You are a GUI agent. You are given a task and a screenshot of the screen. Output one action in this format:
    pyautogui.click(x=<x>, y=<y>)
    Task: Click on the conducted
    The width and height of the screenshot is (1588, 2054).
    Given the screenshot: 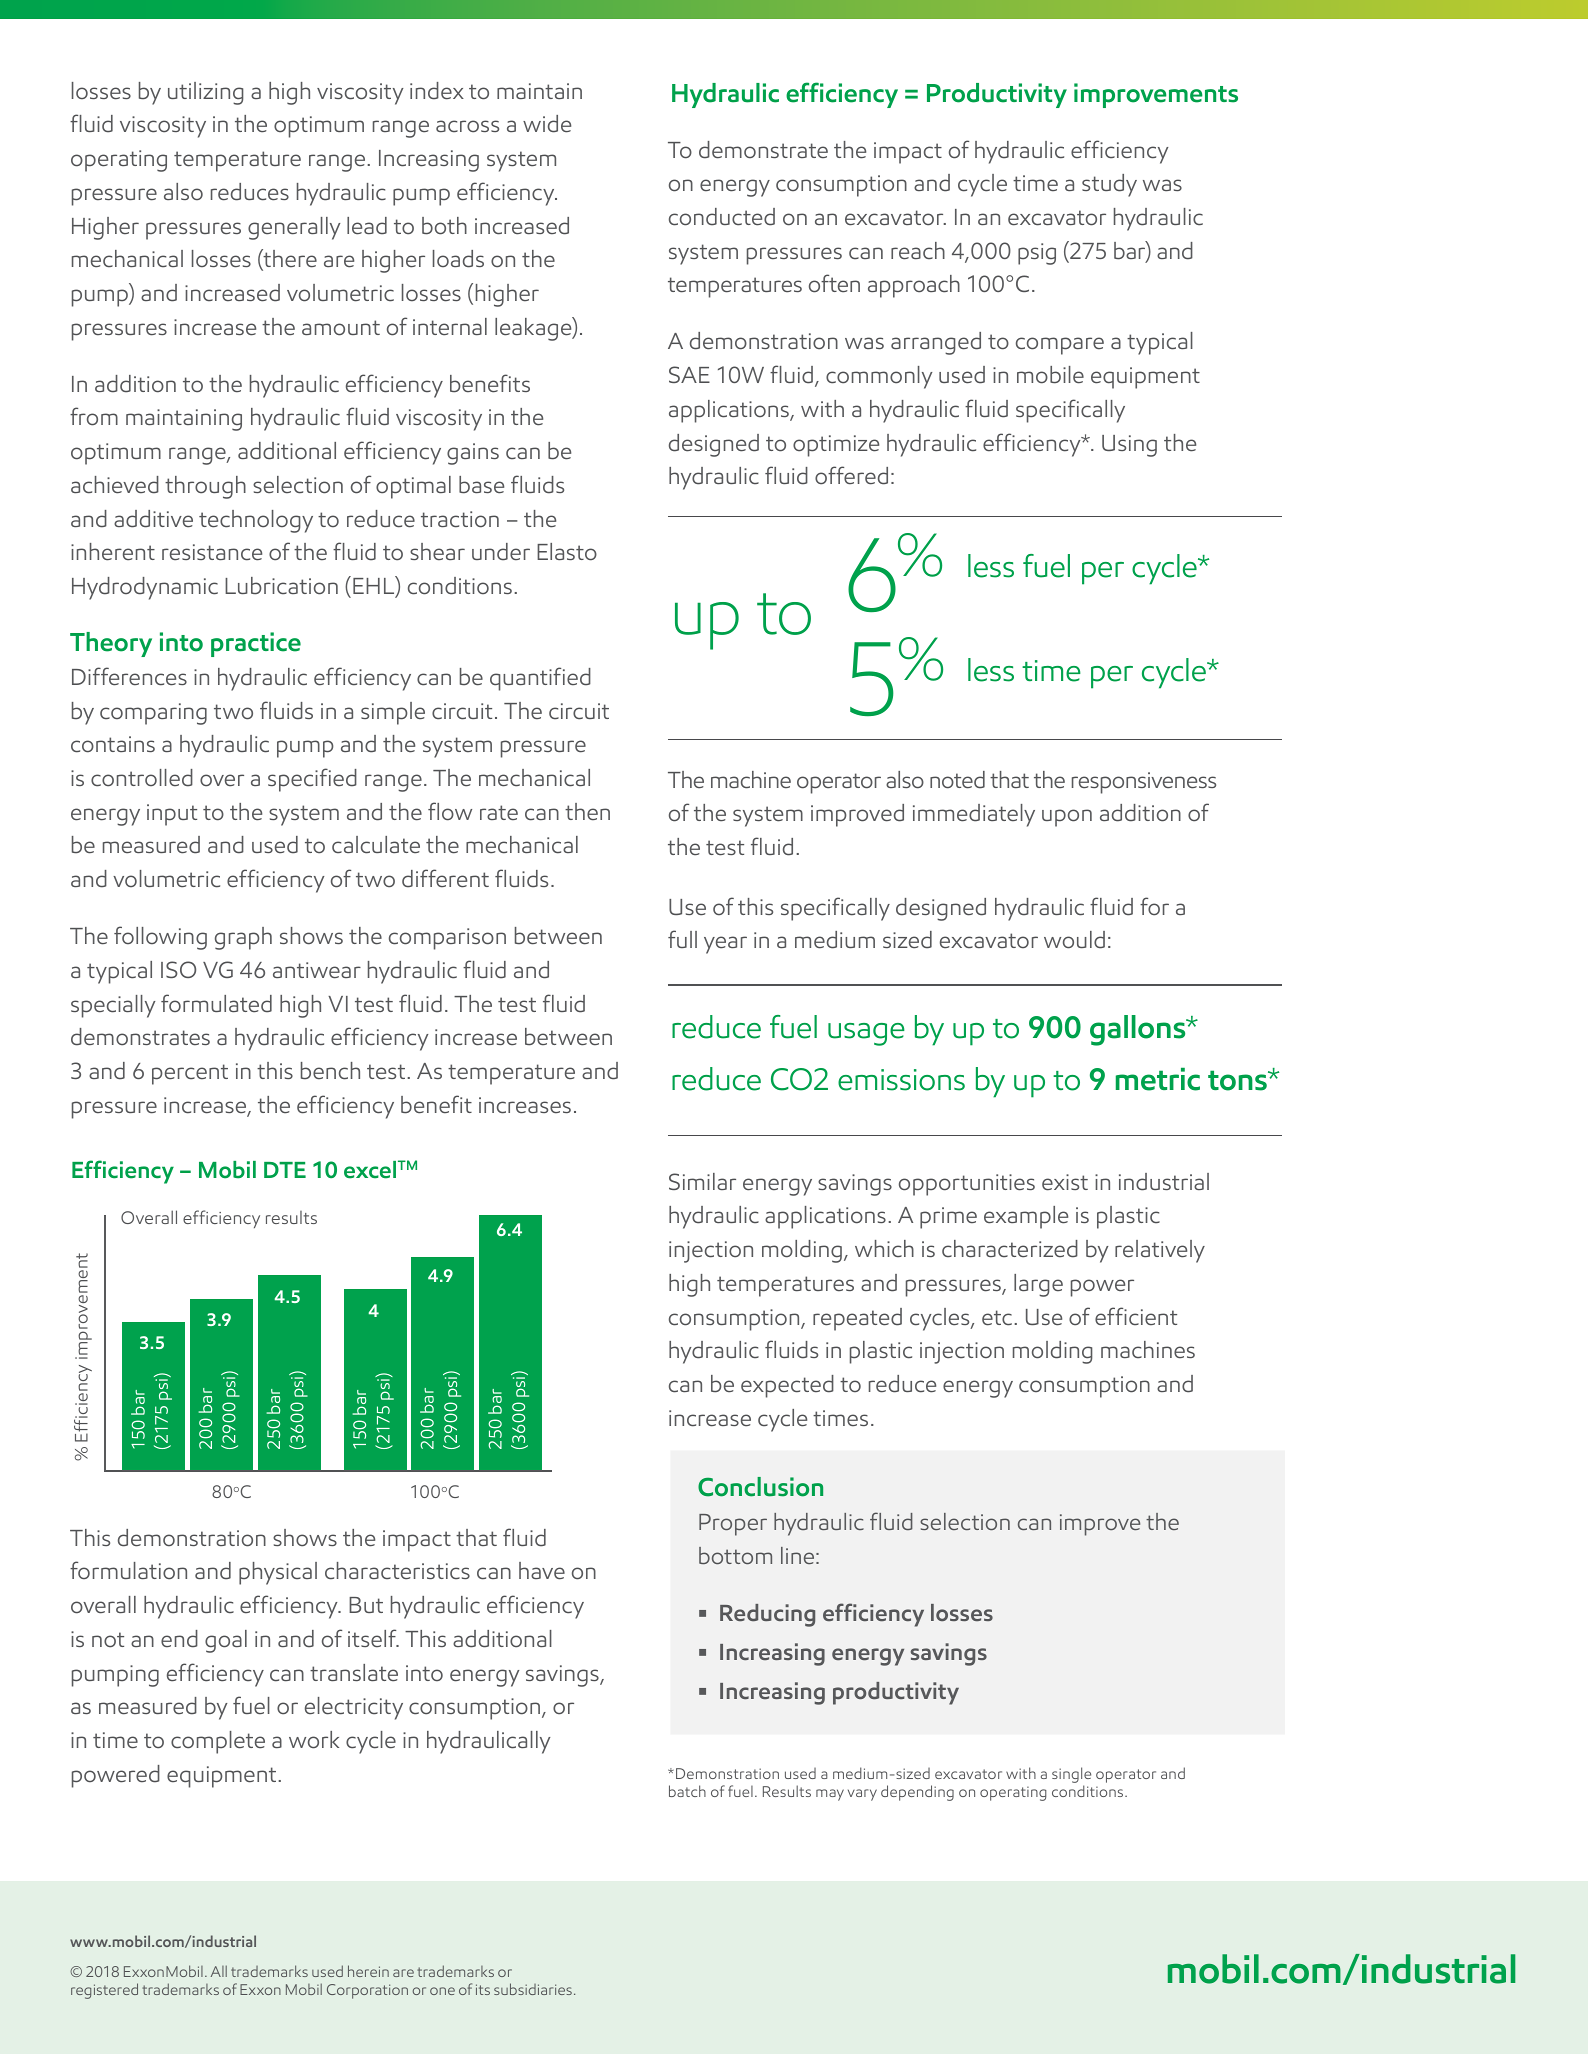 What is the action you would take?
    pyautogui.click(x=722, y=217)
